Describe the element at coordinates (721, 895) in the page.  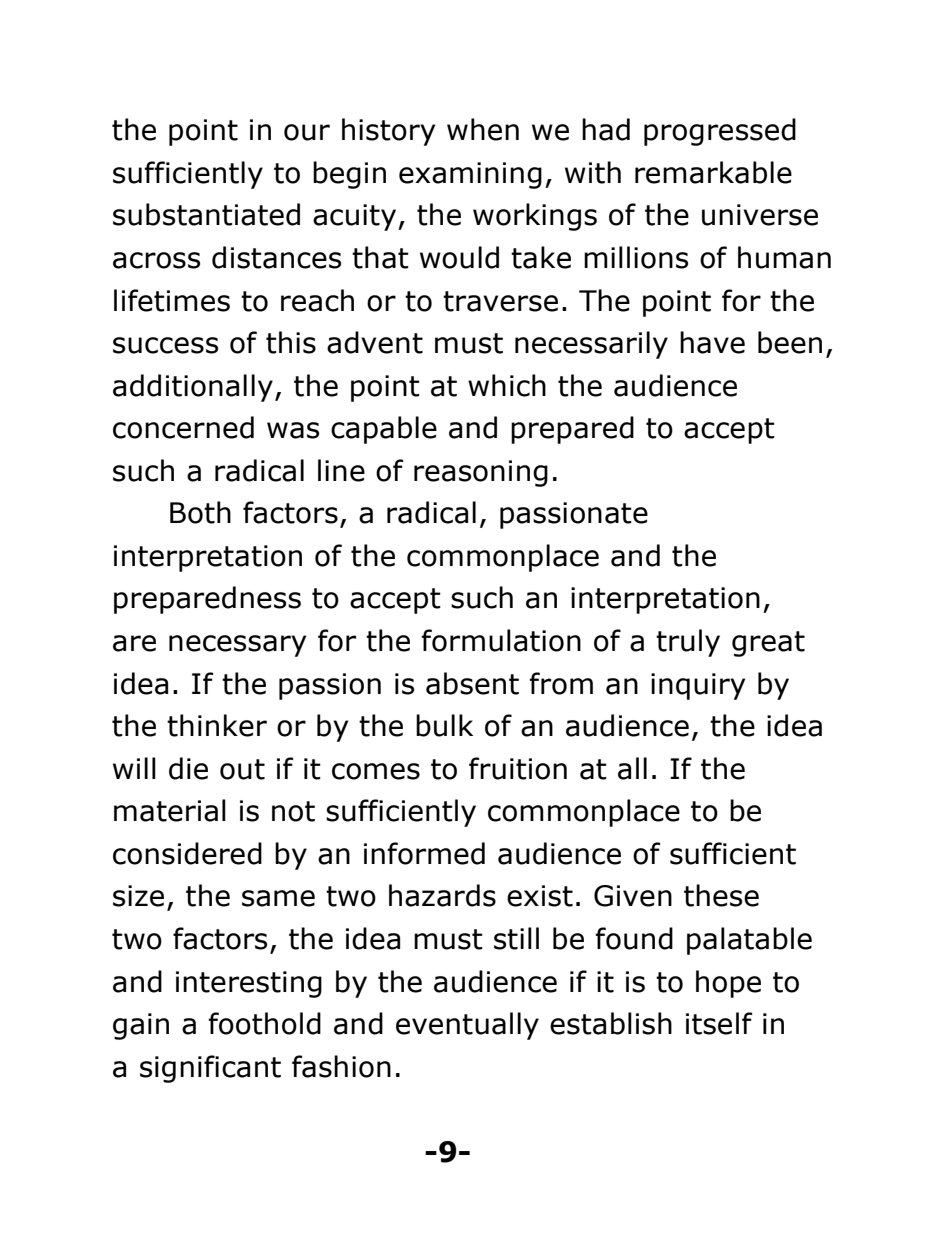
I see `these` at that location.
